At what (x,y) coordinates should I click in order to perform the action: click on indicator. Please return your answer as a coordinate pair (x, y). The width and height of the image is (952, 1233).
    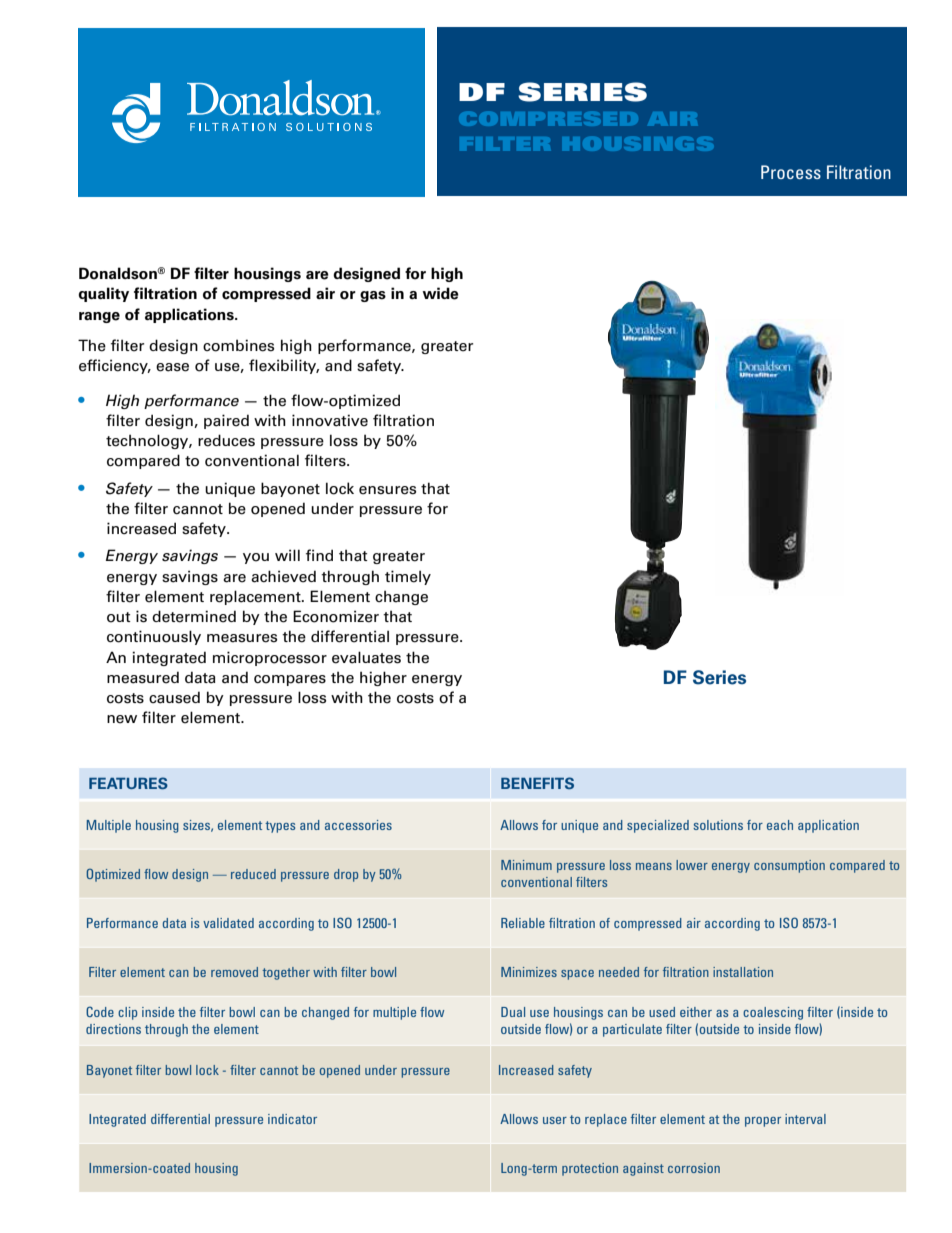
    Looking at the image, I should click on (292, 1119).
